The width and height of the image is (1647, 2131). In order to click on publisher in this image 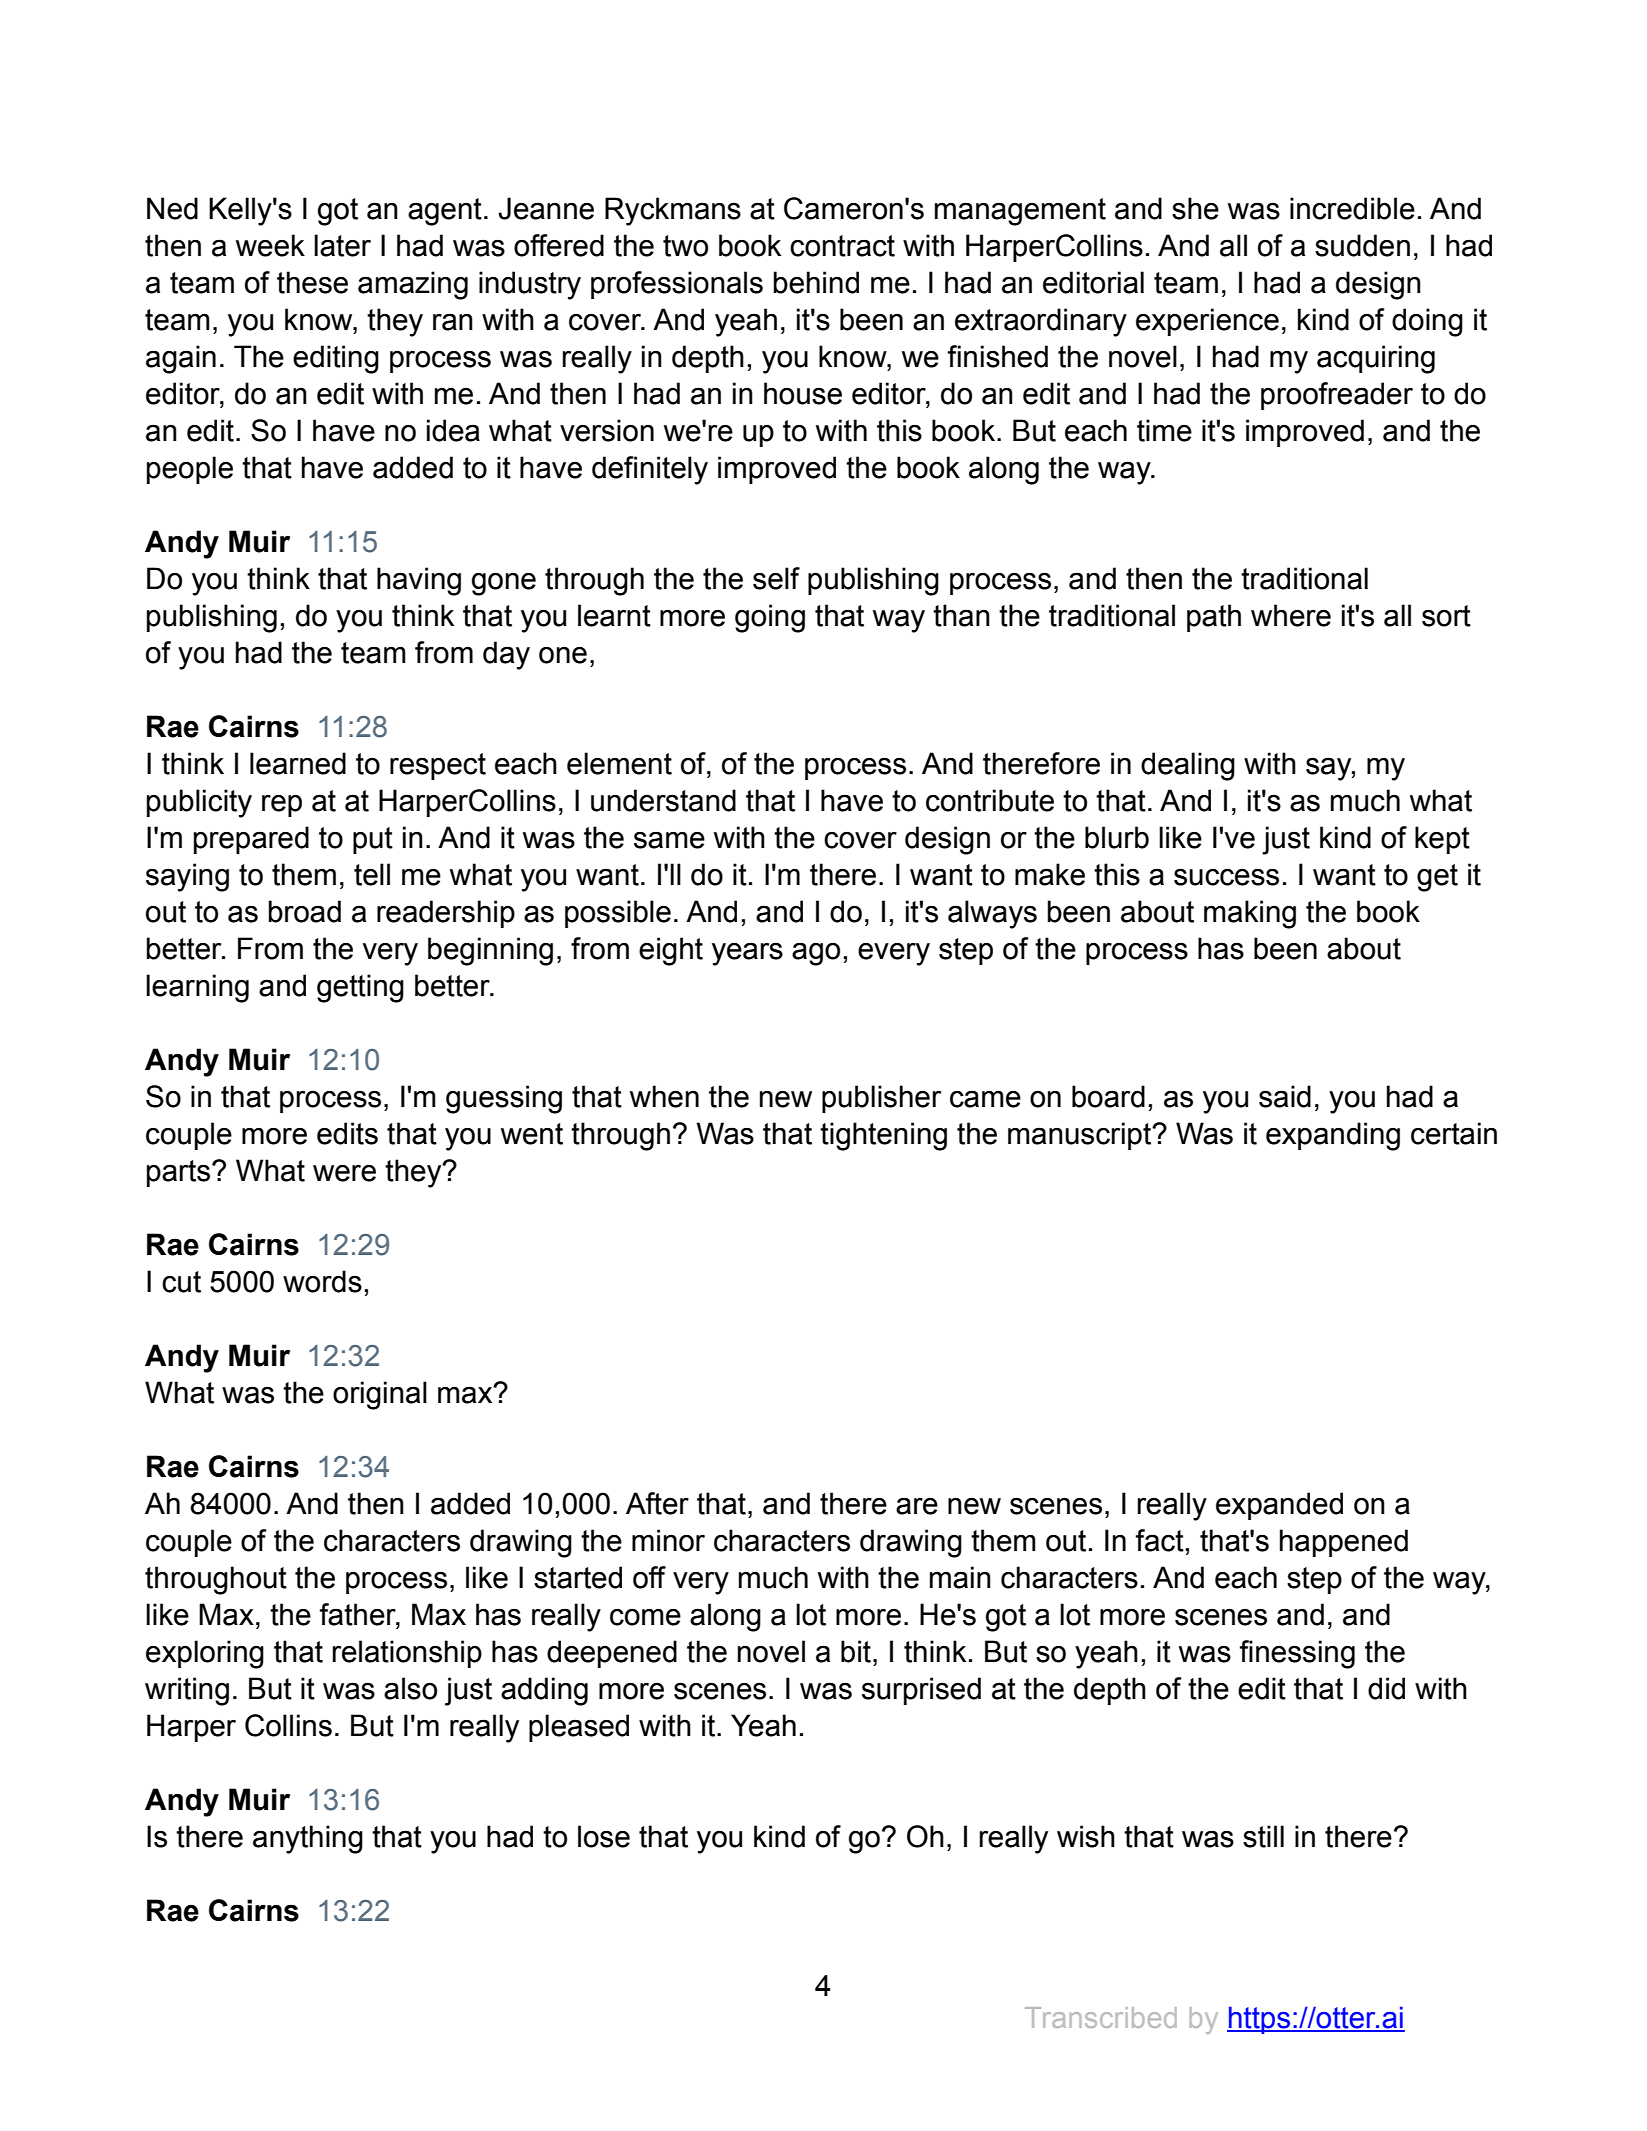, I will do `click(881, 1099)`.
